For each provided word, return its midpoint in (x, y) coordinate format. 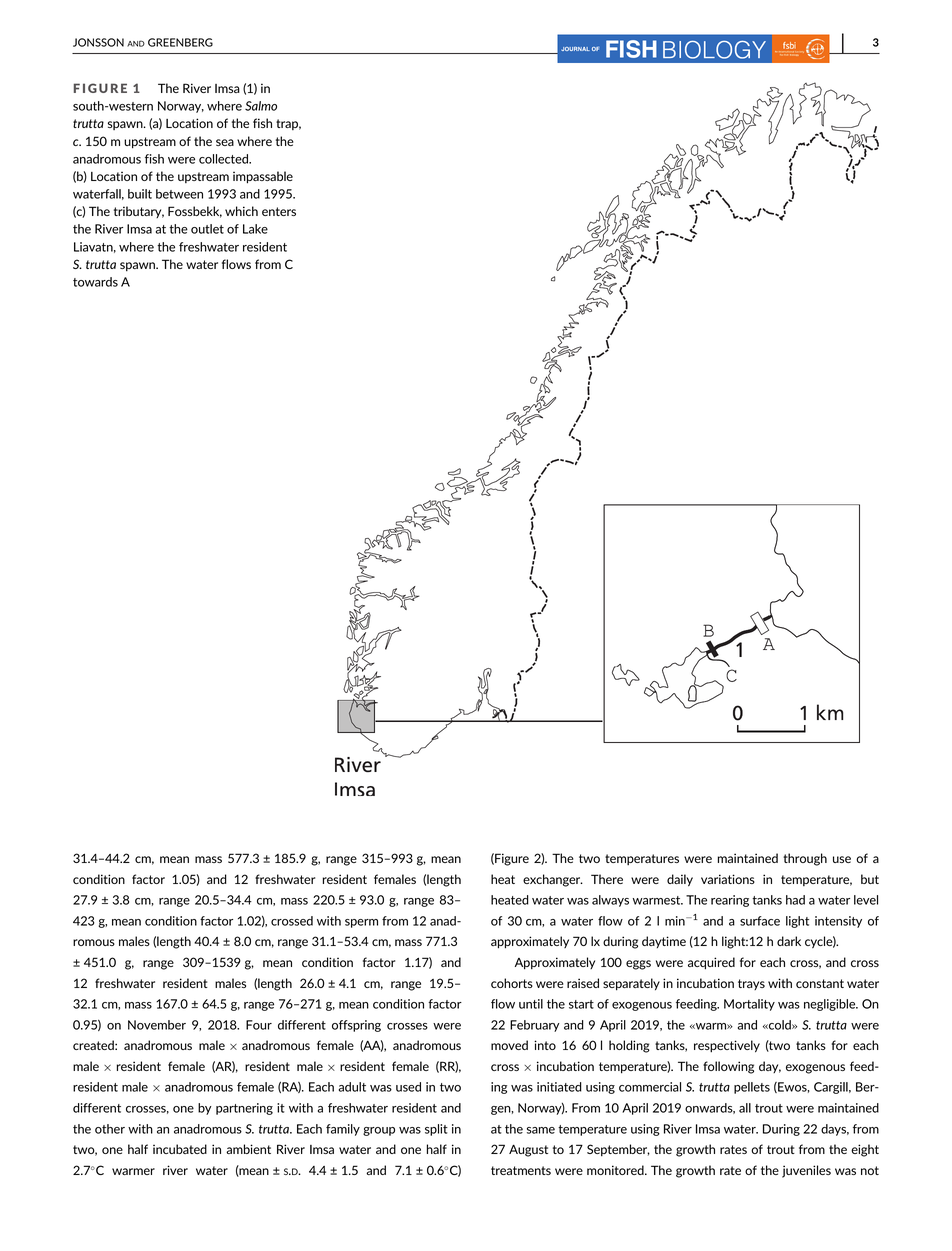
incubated (180, 1149)
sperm (361, 923)
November (157, 1025)
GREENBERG (180, 42)
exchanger (553, 880)
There (607, 879)
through (805, 859)
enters (279, 211)
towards (95, 282)
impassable (263, 177)
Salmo (261, 106)
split (436, 1130)
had (795, 900)
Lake (255, 229)
